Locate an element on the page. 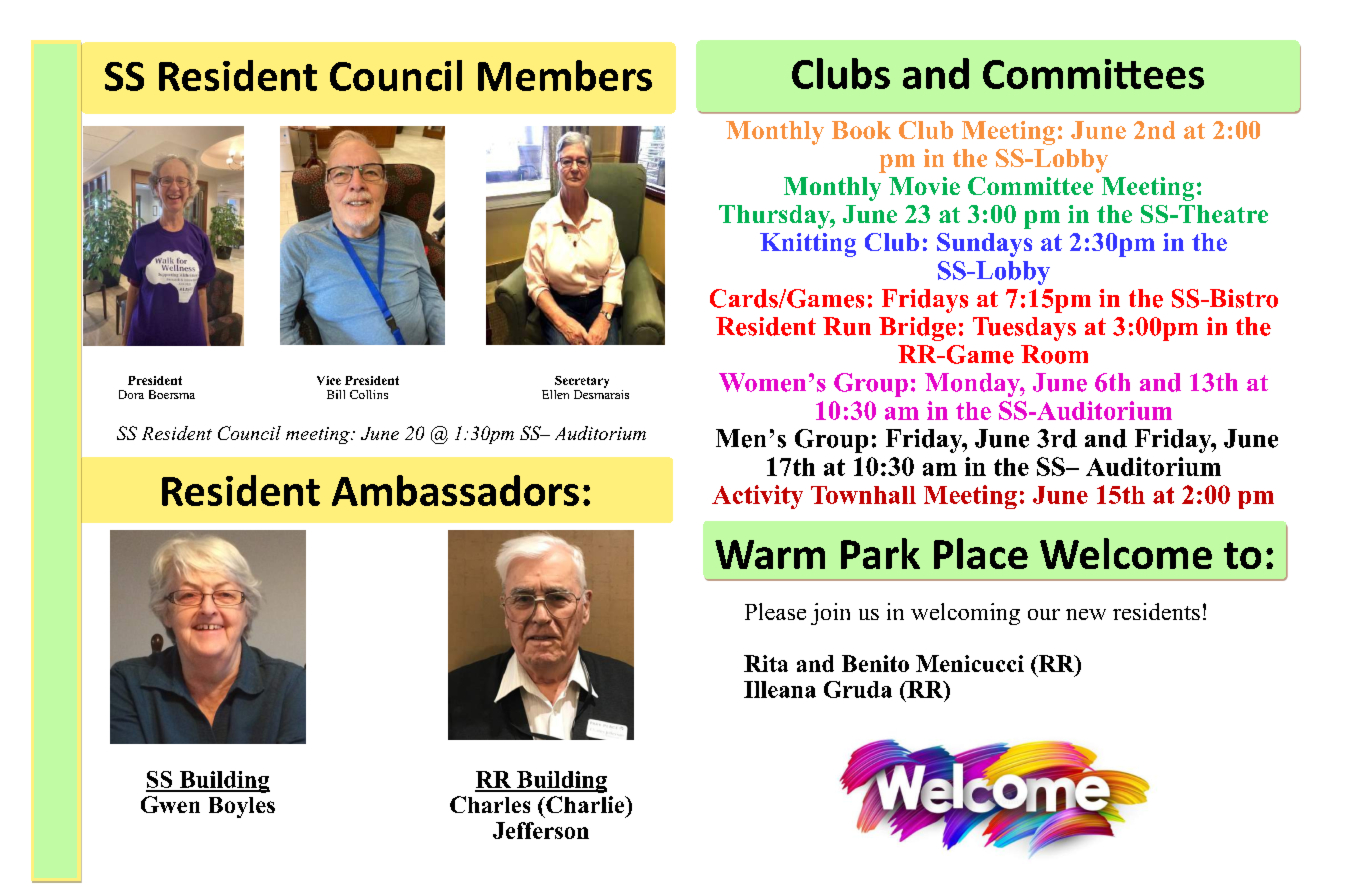  Tuesdays is located at coordinates (1024, 329).
